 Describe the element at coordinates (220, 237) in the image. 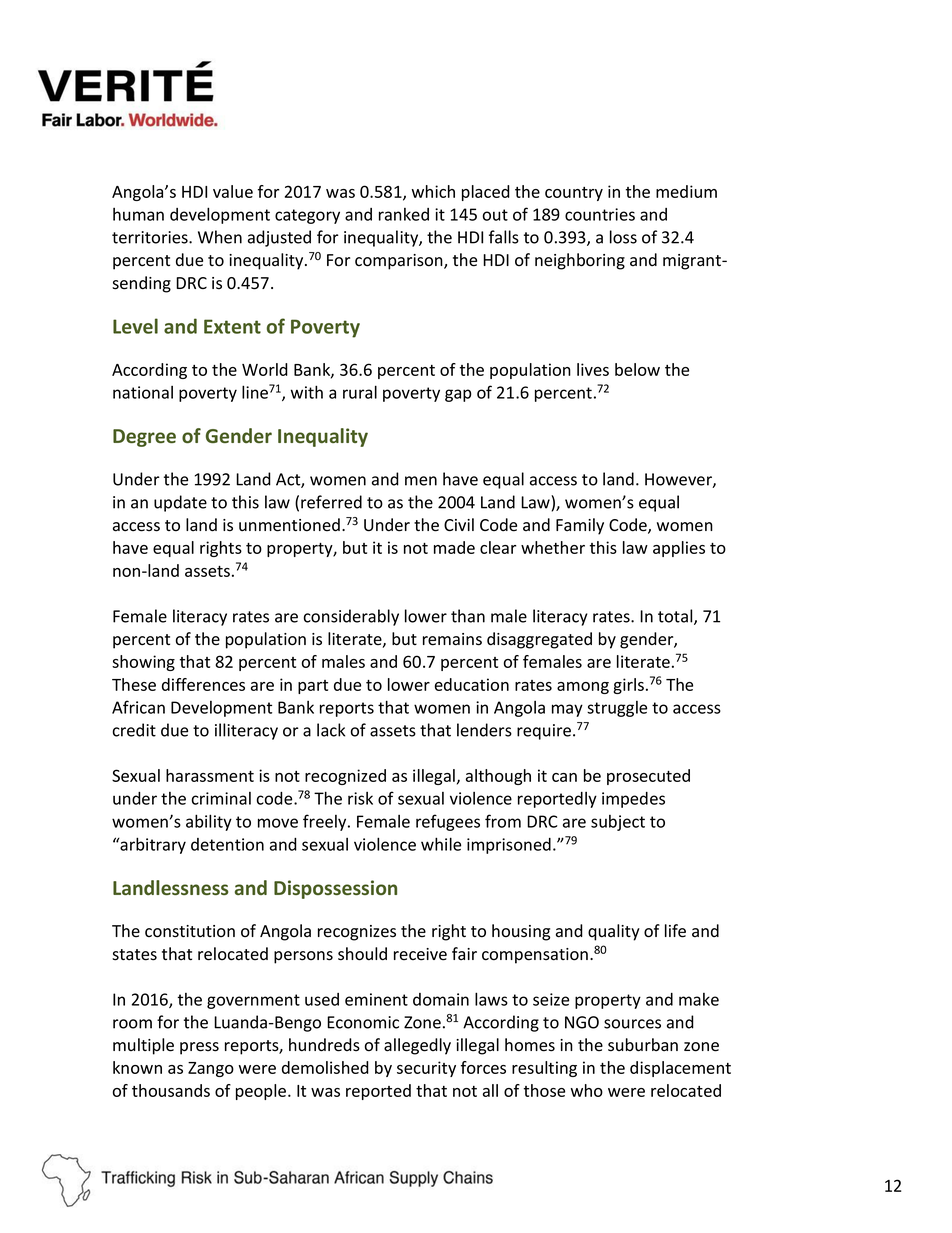

I see `When` at that location.
